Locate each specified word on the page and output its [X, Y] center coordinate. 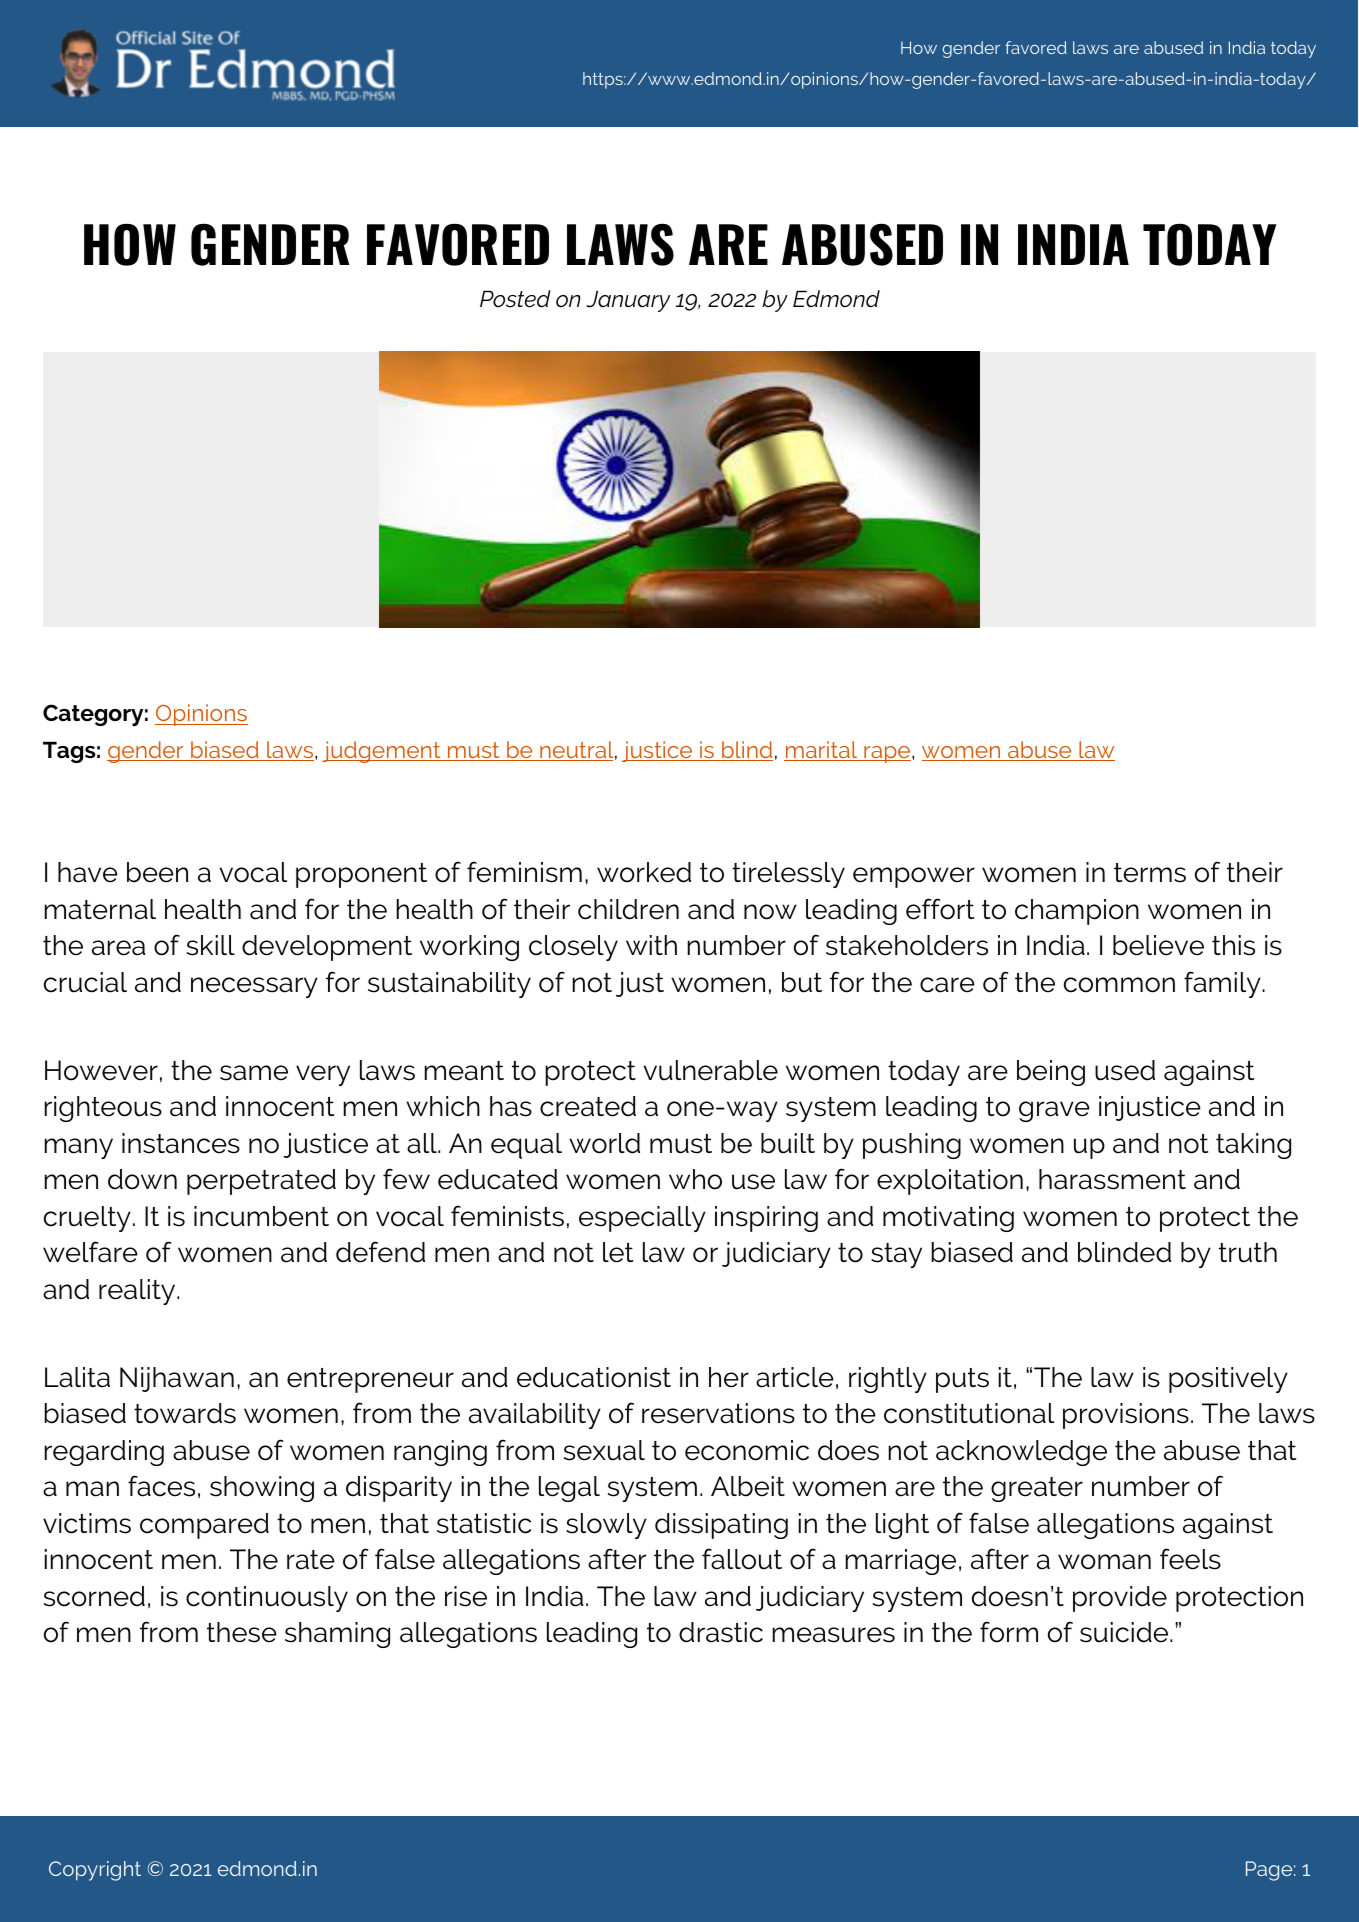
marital [822, 751]
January [628, 301]
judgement [382, 752]
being [1051, 1073]
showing [262, 1489]
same [254, 1073]
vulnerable [711, 1070]
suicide [1125, 1632]
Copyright [95, 1871]
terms [1150, 873]
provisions [1126, 1416]
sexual [604, 1450]
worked [644, 872]
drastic [721, 1632]
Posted [515, 299]
